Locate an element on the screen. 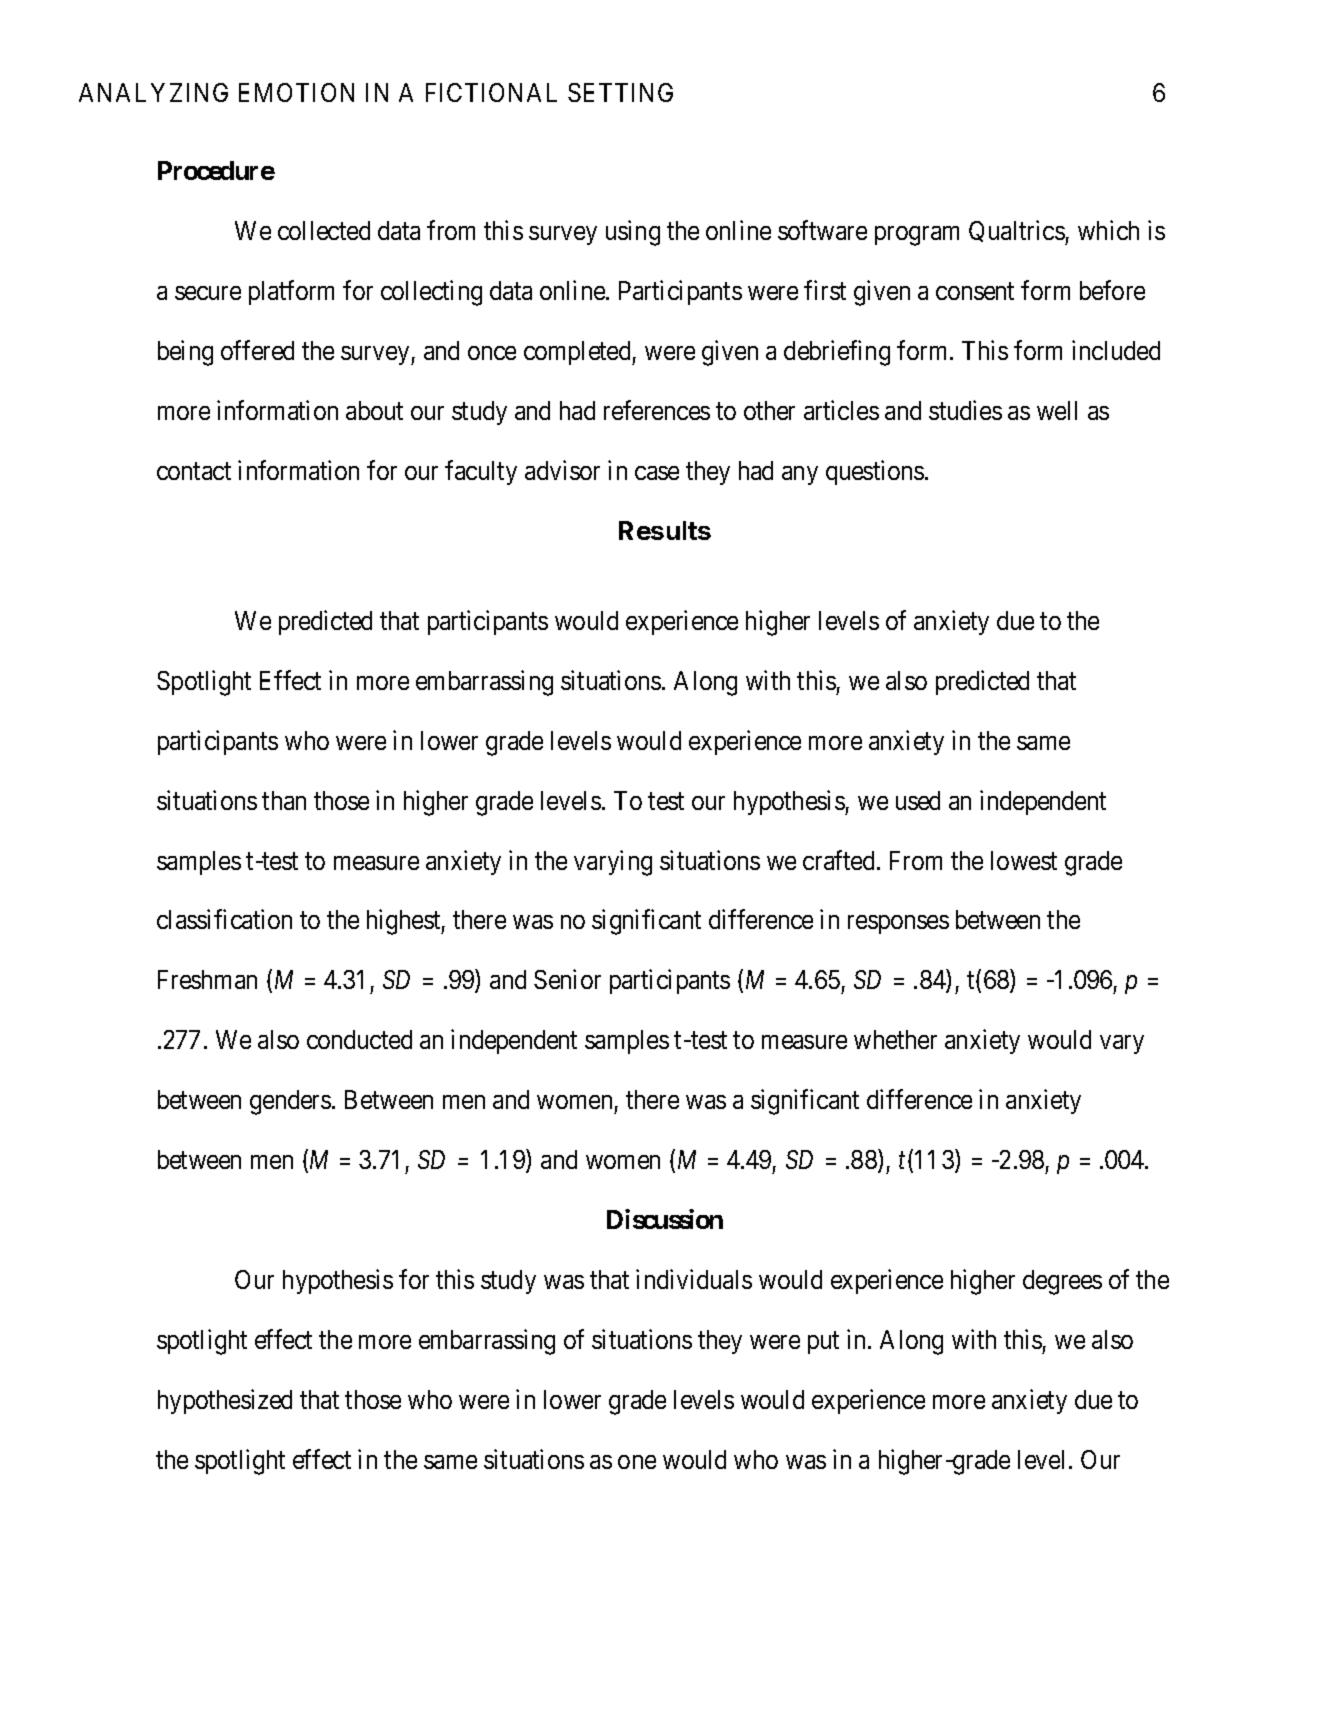  hypothesized is located at coordinates (225, 1401).
